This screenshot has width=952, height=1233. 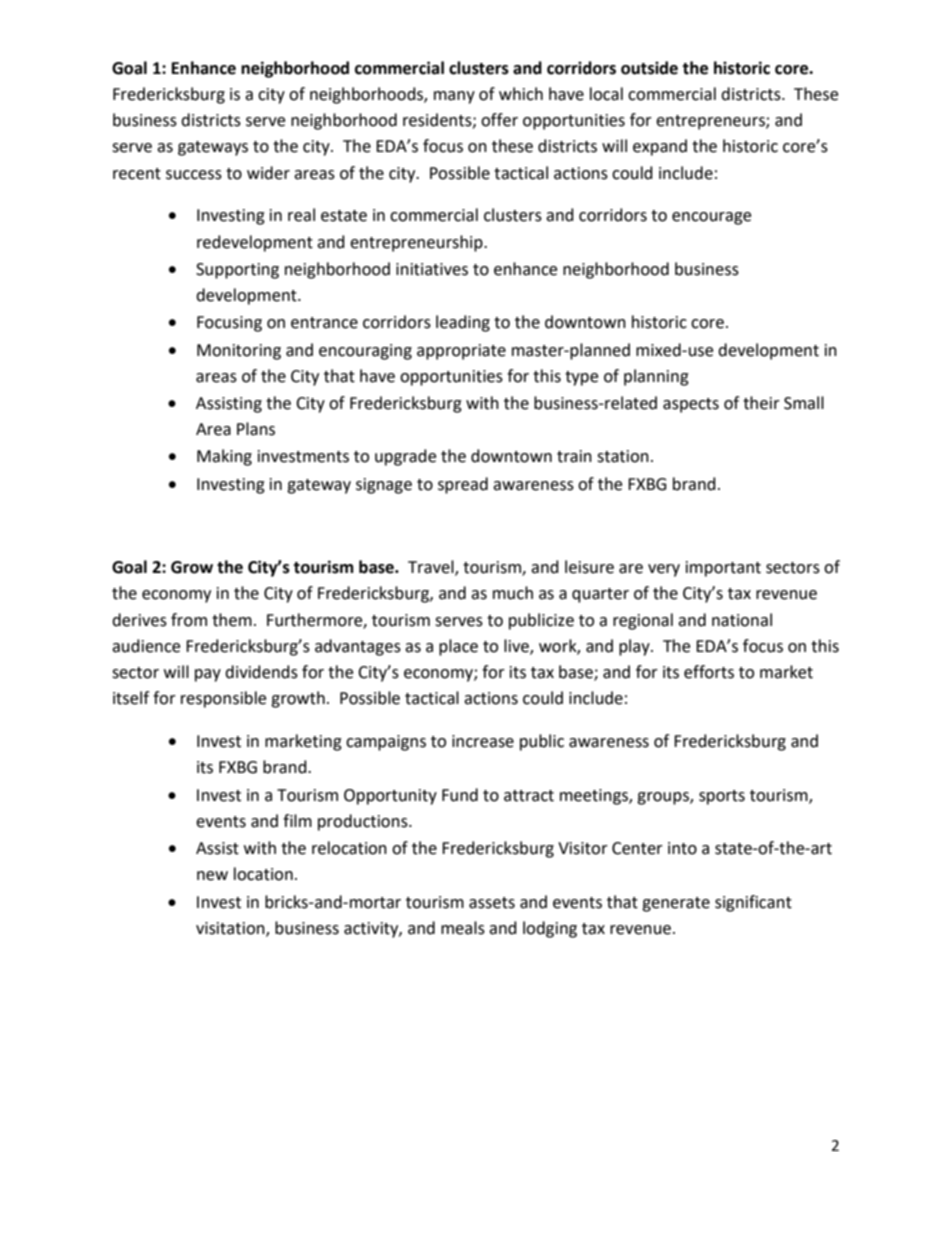 What do you see at coordinates (212, 876) in the screenshot?
I see `new` at bounding box center [212, 876].
